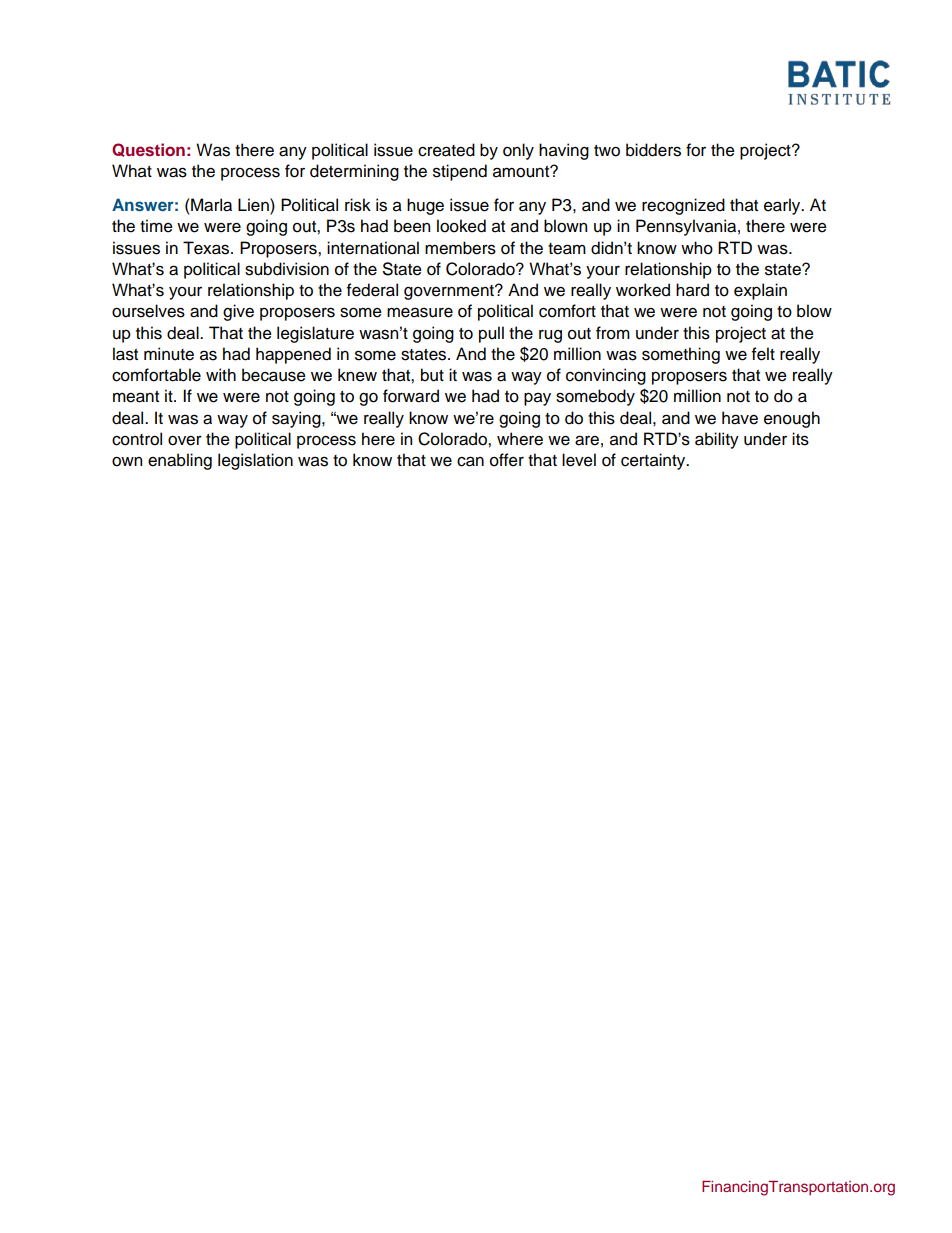 The width and height of the screenshot is (952, 1233). I want to click on with, so click(221, 374).
